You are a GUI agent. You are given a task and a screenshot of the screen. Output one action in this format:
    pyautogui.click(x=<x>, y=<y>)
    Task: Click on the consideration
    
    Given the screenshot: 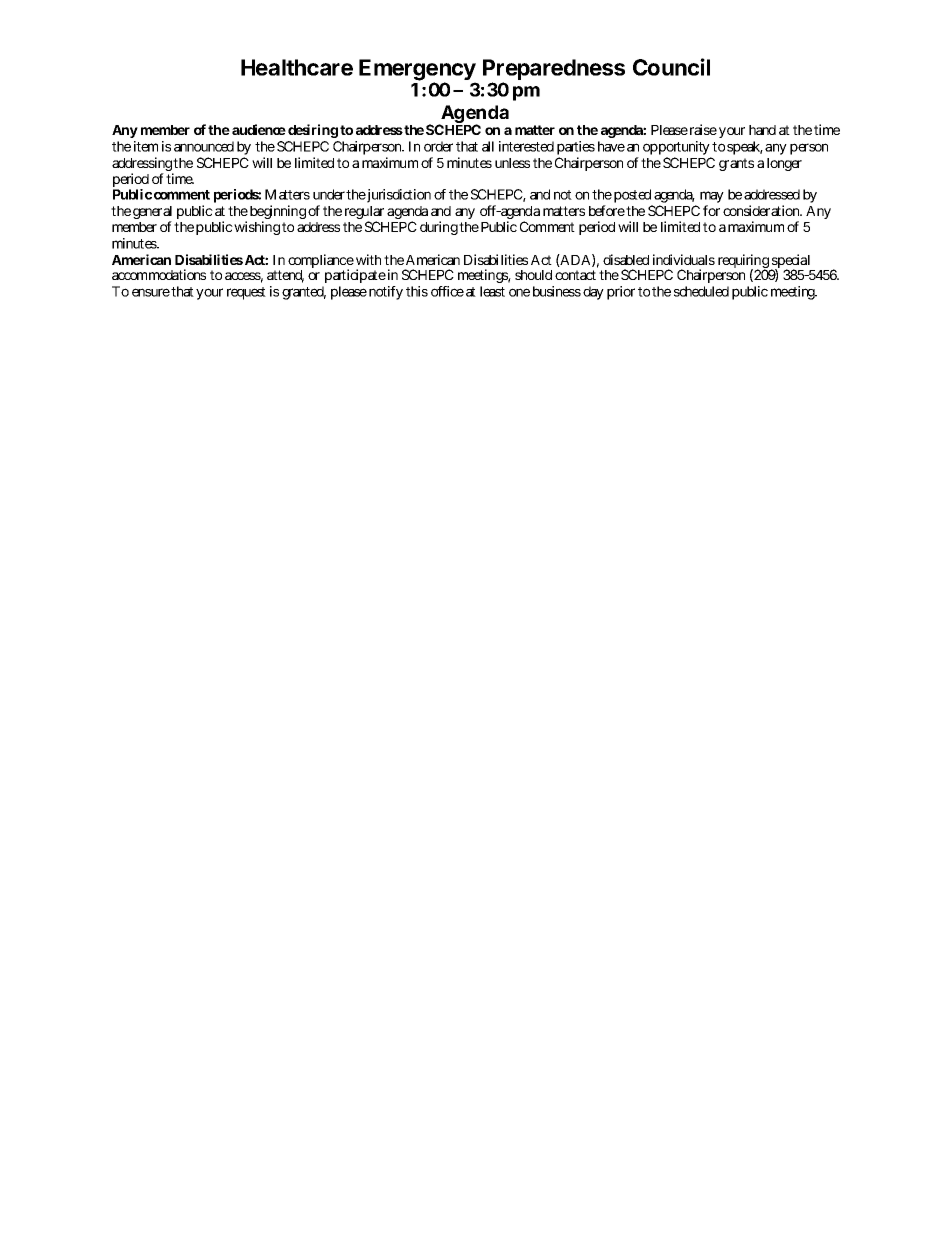 What is the action you would take?
    pyautogui.click(x=762, y=210)
